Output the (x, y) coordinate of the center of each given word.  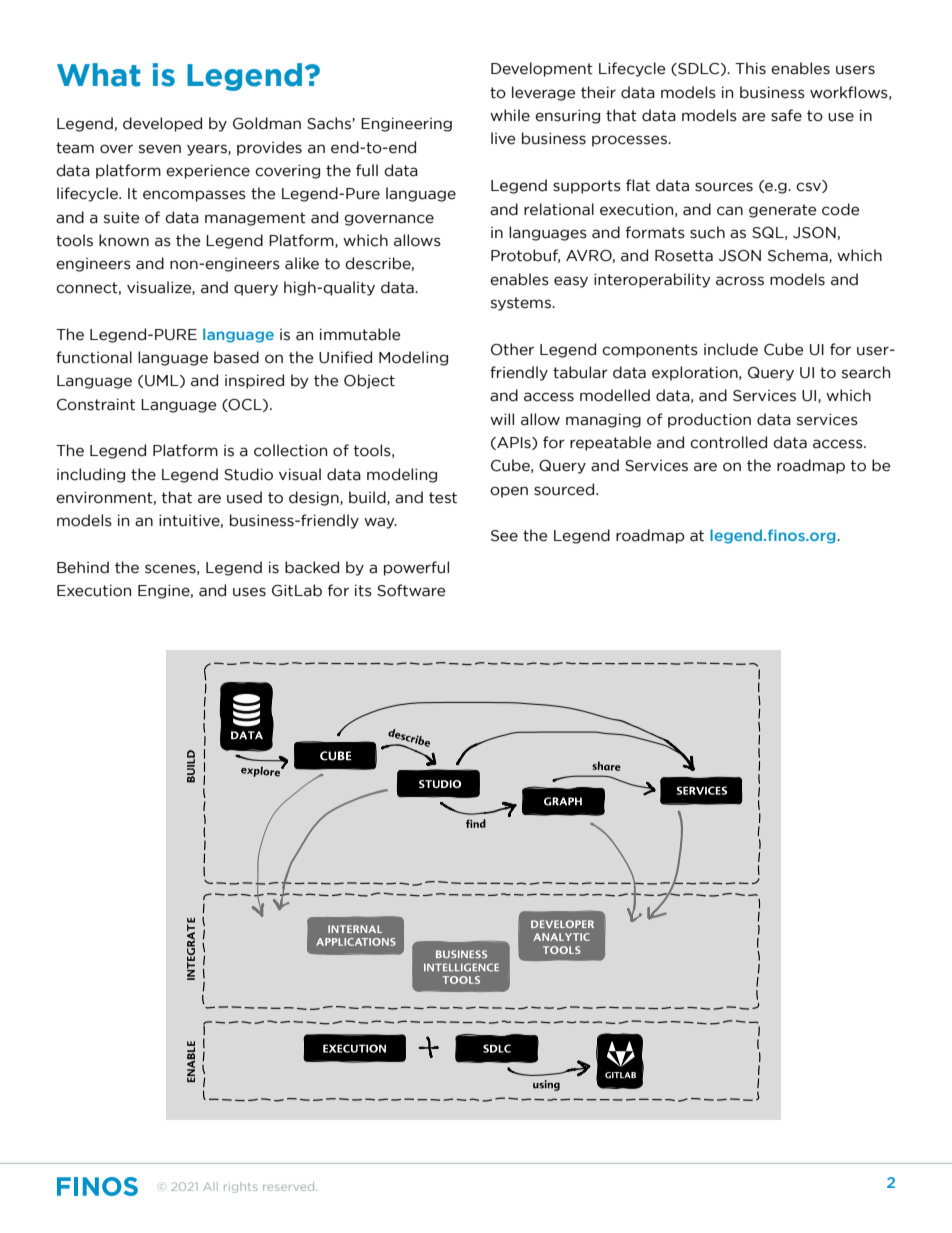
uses (249, 592)
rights (240, 1187)
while (510, 115)
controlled (728, 442)
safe (786, 115)
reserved (290, 1186)
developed (162, 124)
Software (411, 590)
